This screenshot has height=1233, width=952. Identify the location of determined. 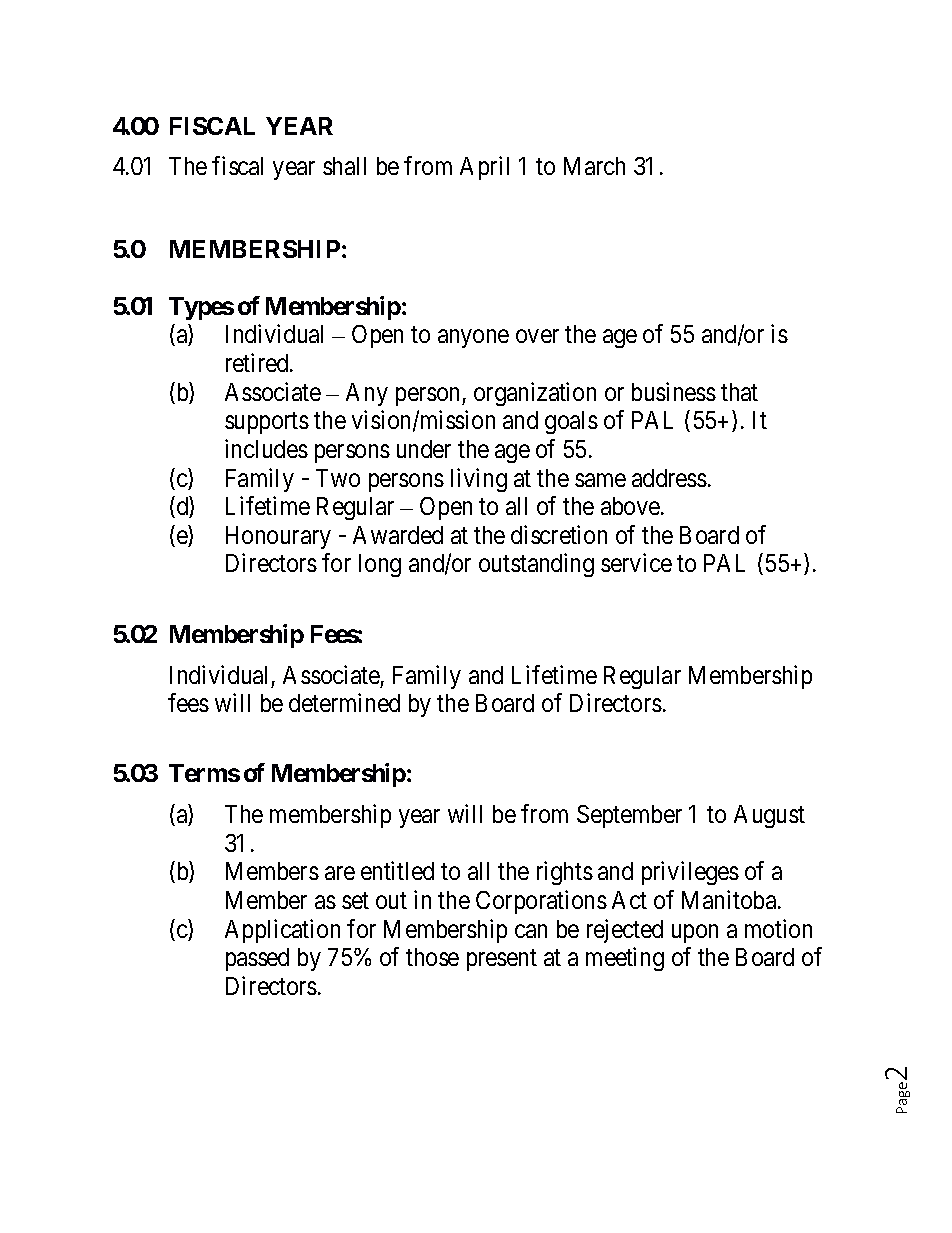
(344, 702).
